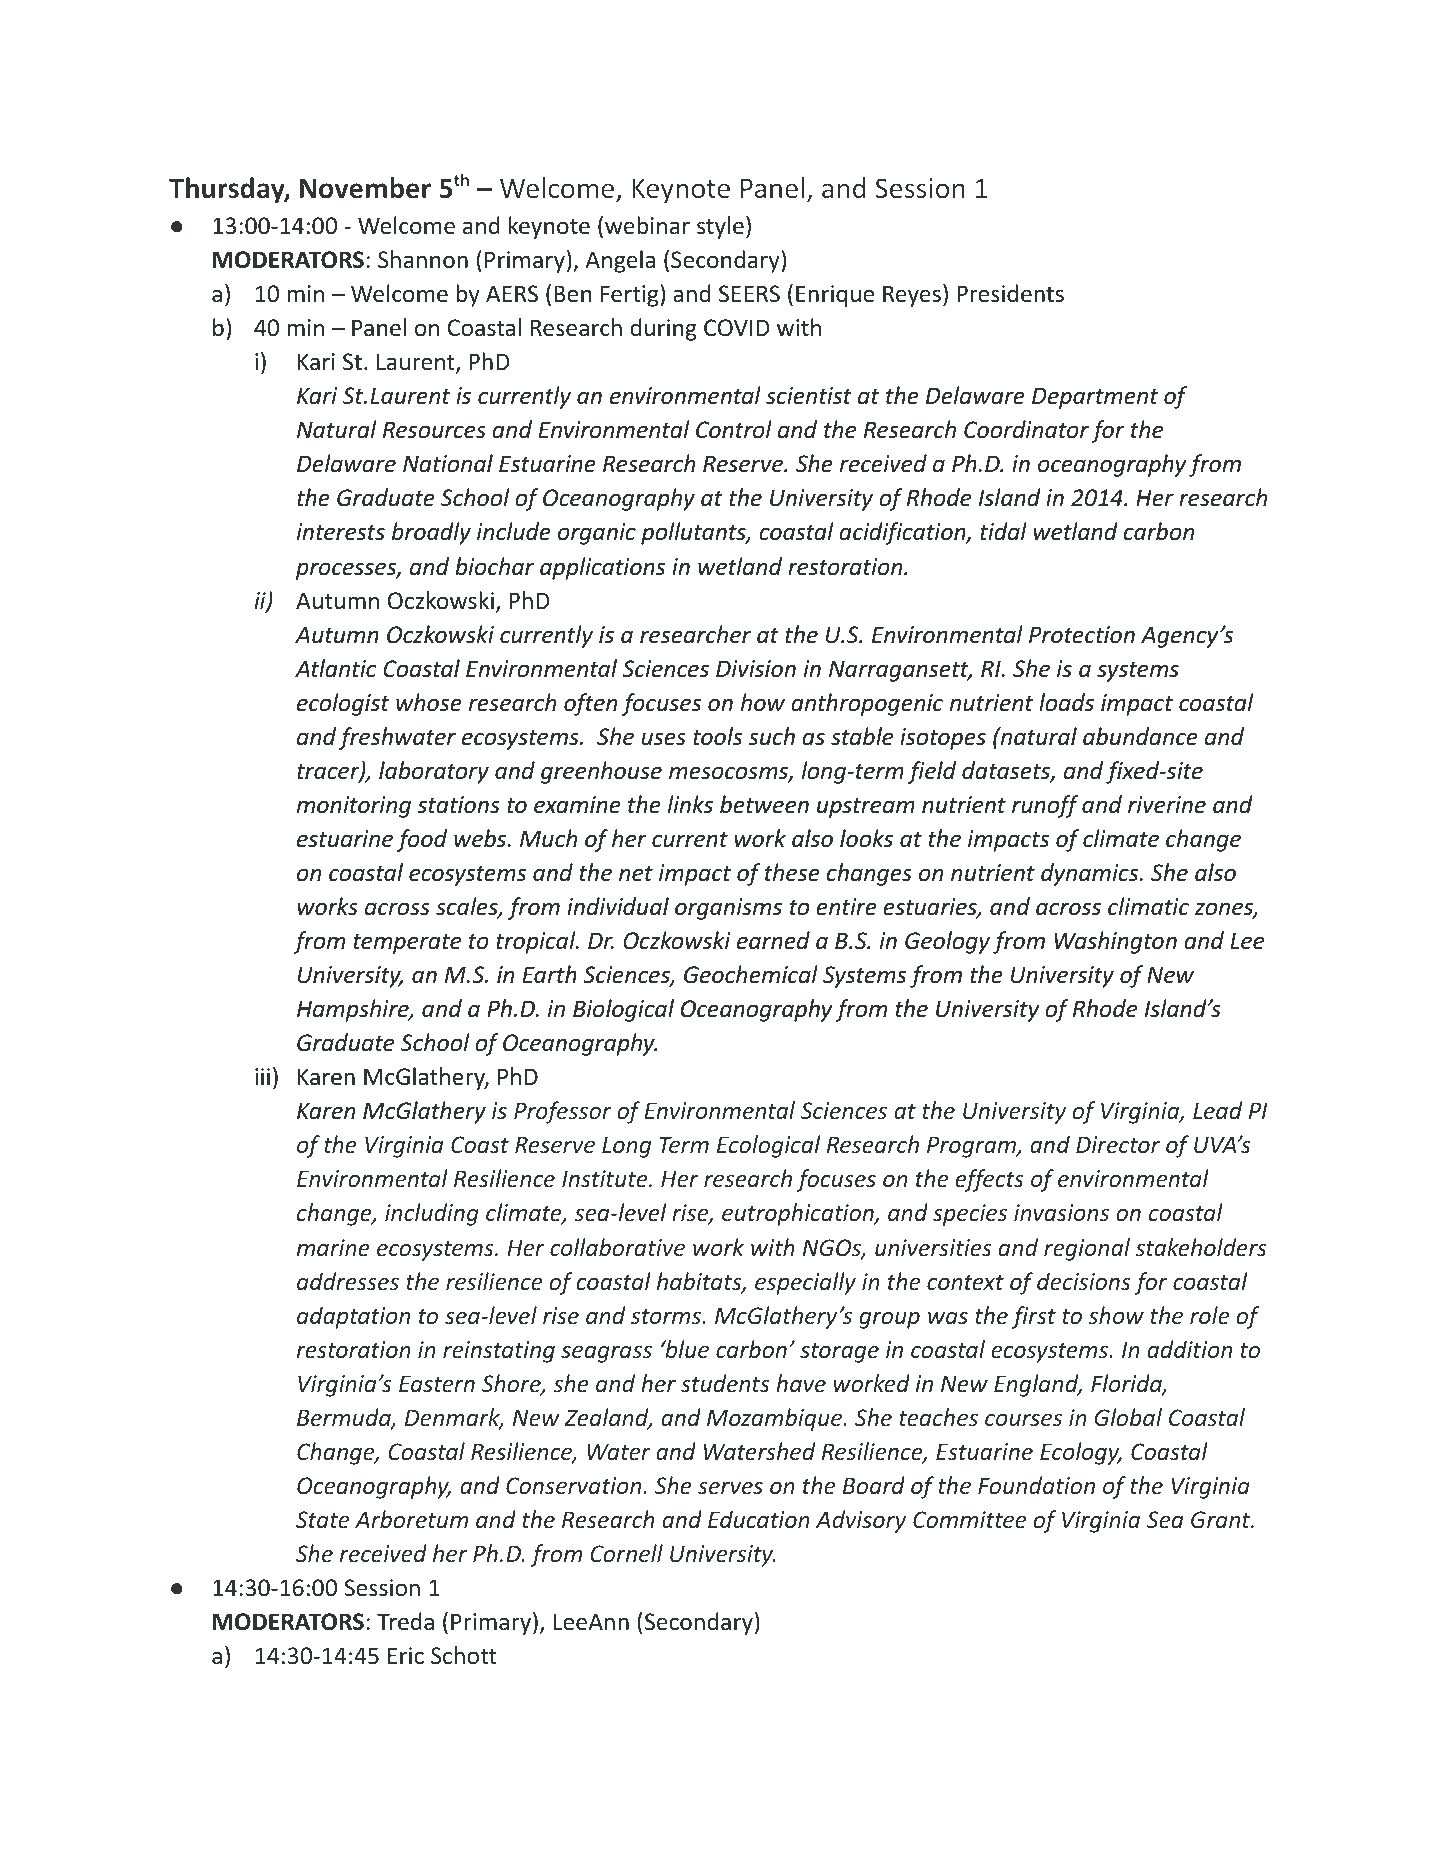 The width and height of the screenshot is (1438, 1861). What do you see at coordinates (728, 909) in the screenshot?
I see `organisms` at bounding box center [728, 909].
